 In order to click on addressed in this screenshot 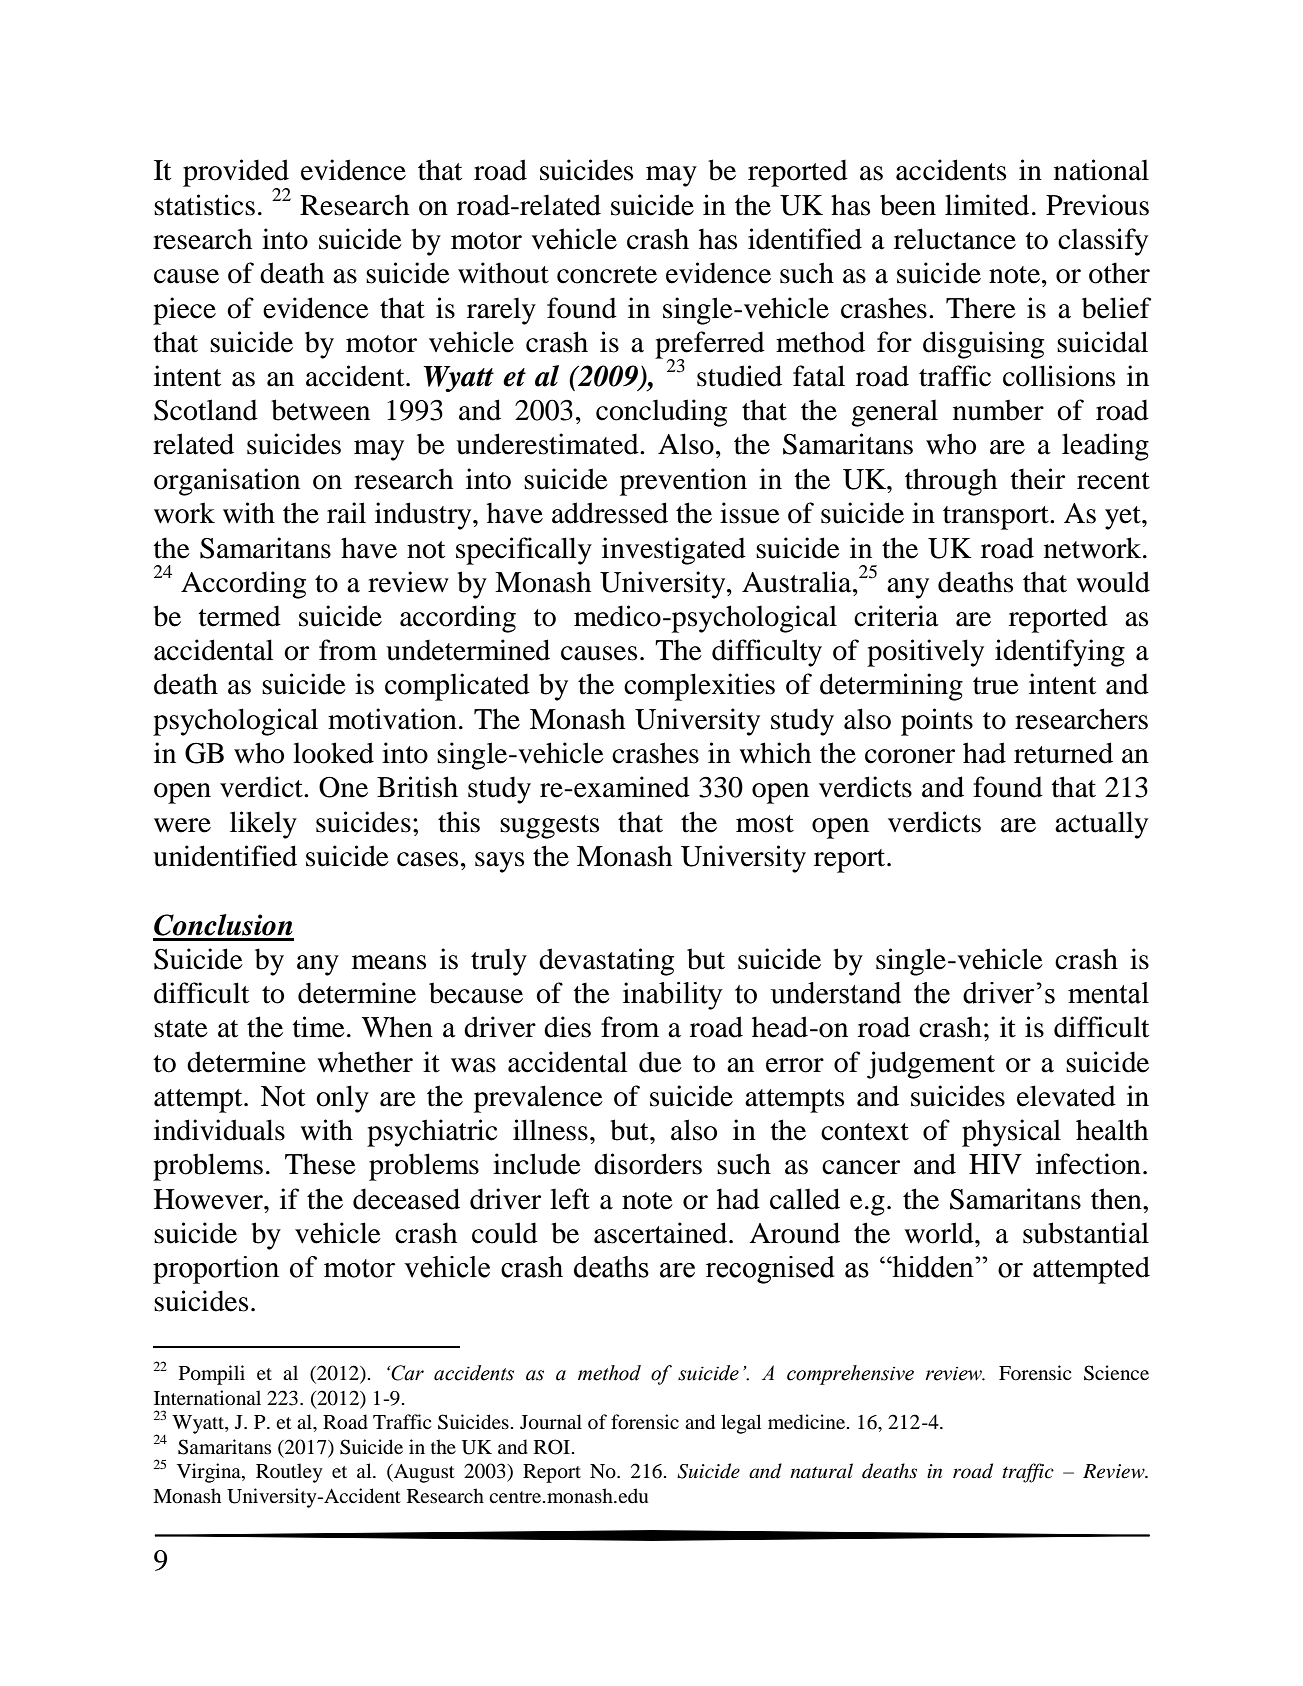, I will do `click(610, 513)`.
